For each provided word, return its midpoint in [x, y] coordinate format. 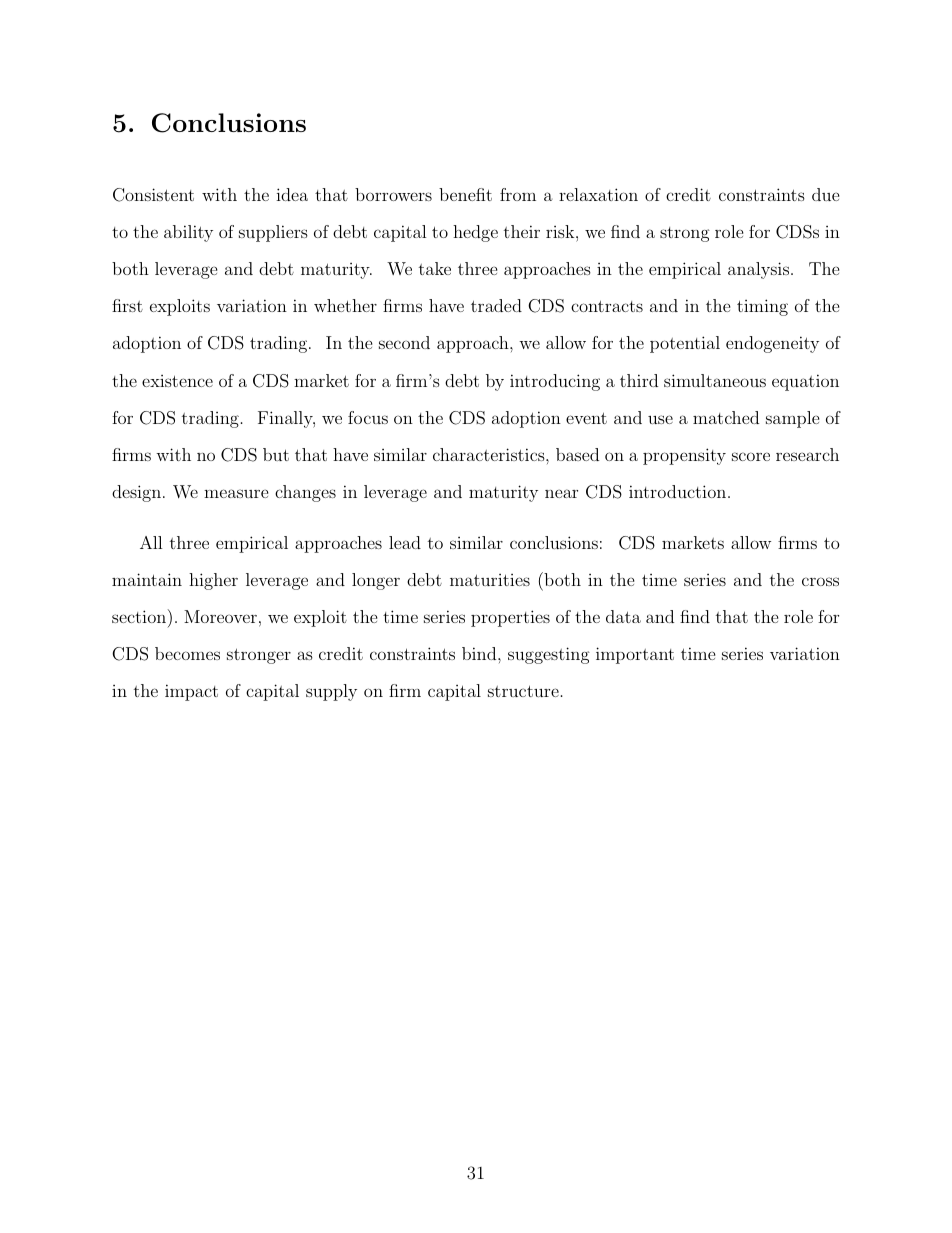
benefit [465, 194]
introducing [555, 382]
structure [523, 691]
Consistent [153, 195]
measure [236, 493]
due [826, 194]
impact [191, 692]
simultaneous [715, 380]
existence [177, 381]
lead [405, 542]
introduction [679, 491]
